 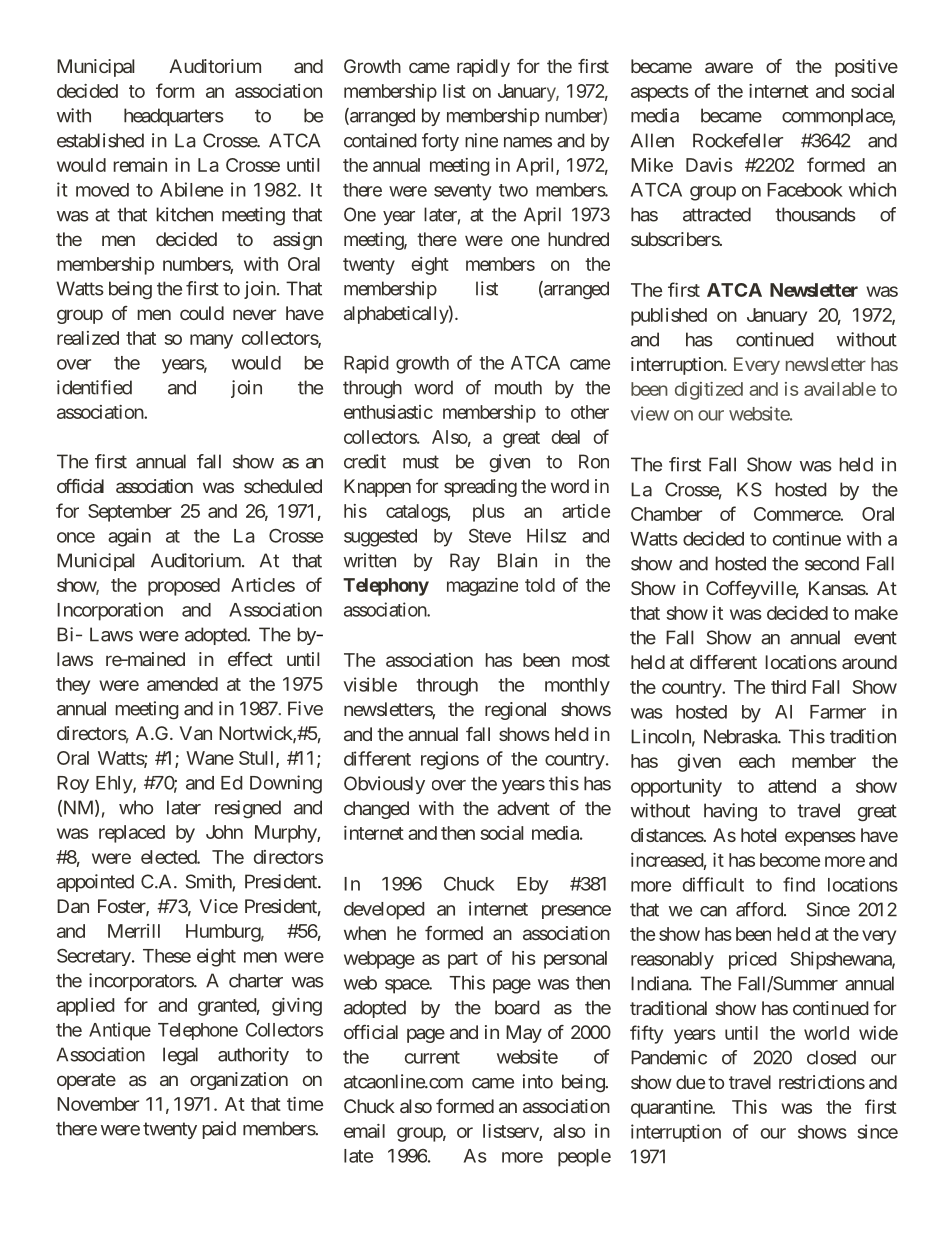 What do you see at coordinates (100, 140) in the image?
I see `established` at bounding box center [100, 140].
